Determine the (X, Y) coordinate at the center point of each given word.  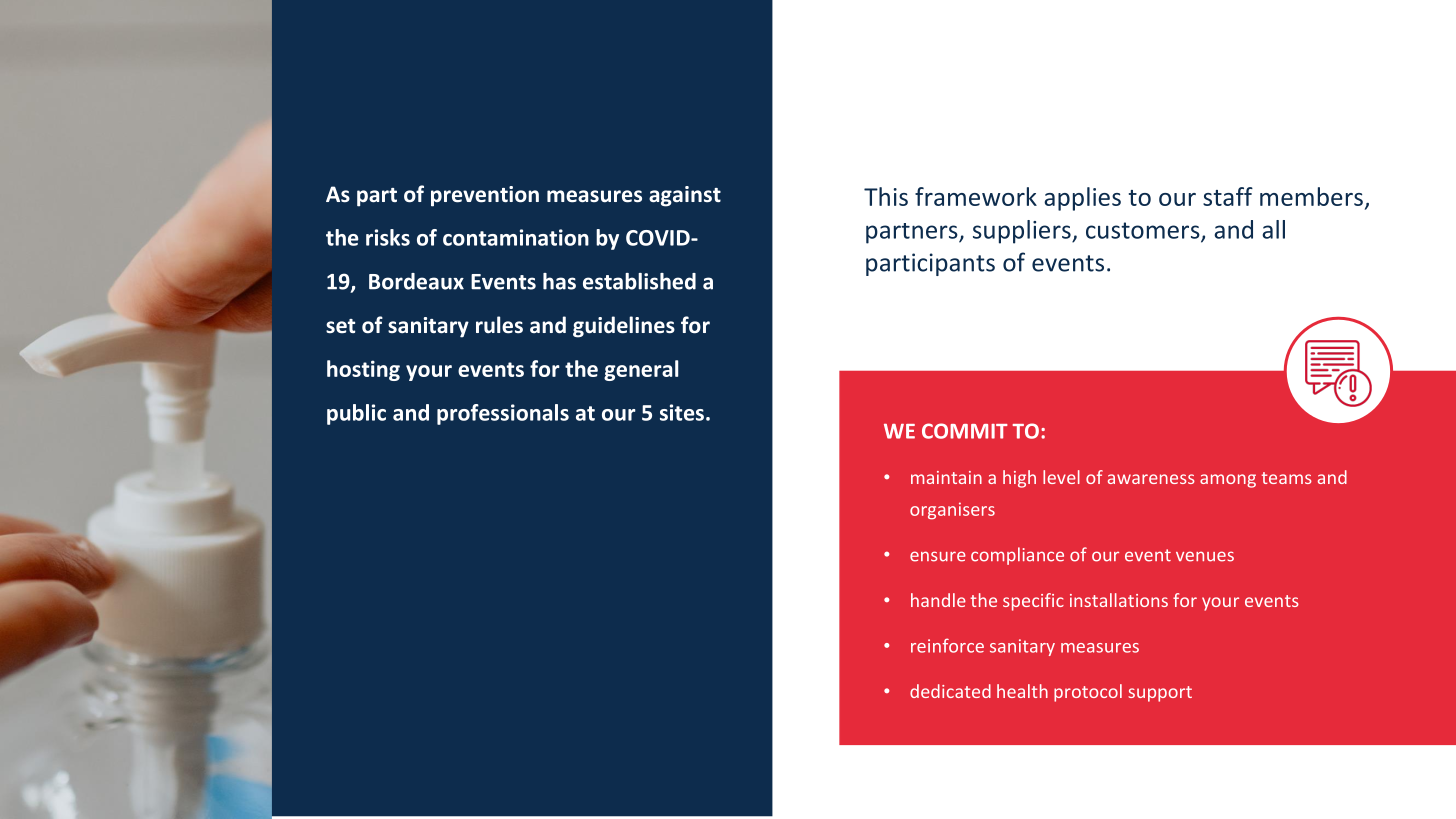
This (886, 196)
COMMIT (965, 431)
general (641, 370)
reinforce (947, 645)
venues (1205, 556)
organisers (952, 511)
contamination (516, 237)
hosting (363, 370)
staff (1228, 196)
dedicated (950, 691)
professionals (503, 414)
